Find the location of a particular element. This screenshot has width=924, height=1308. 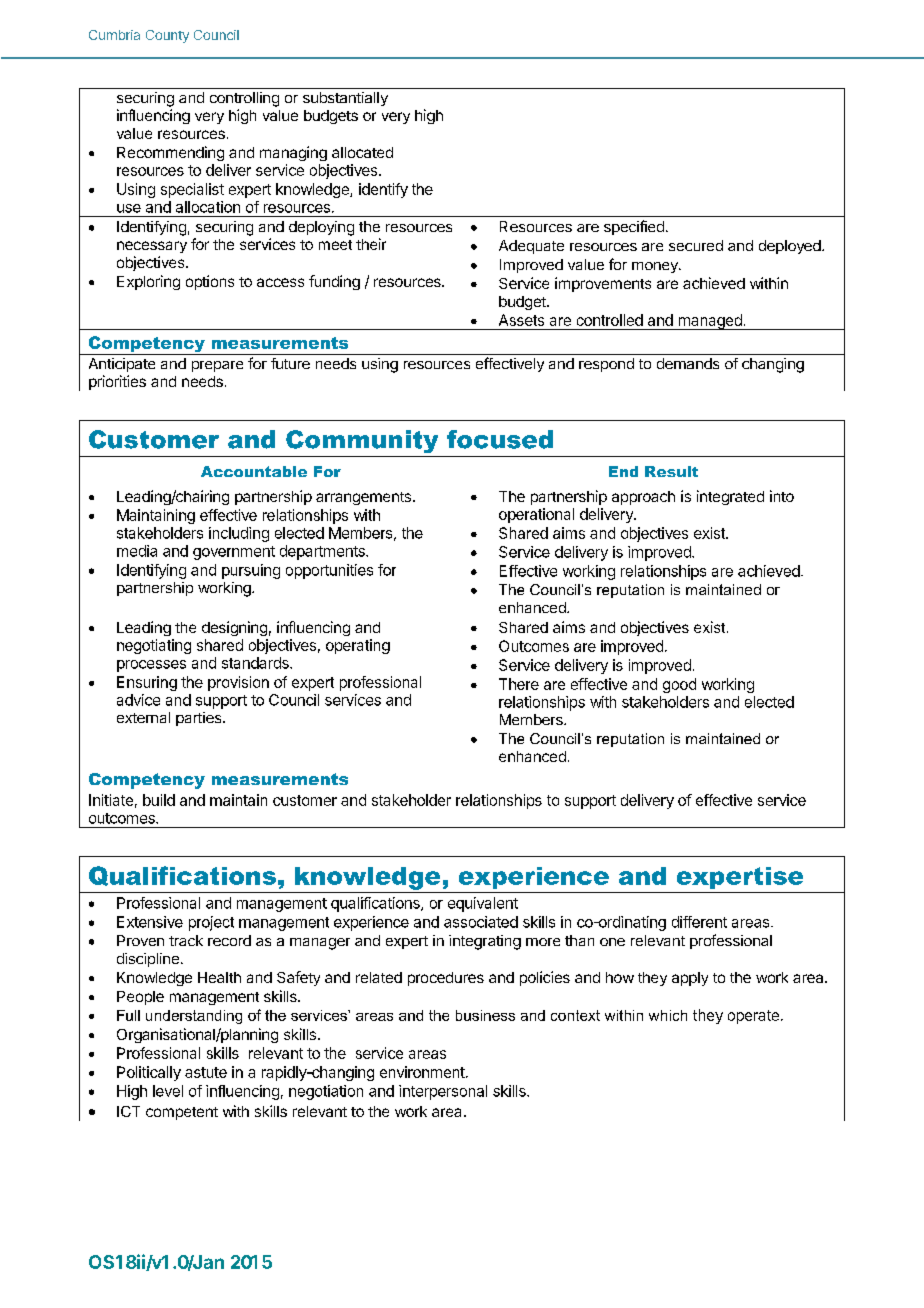

County is located at coordinates (167, 36).
